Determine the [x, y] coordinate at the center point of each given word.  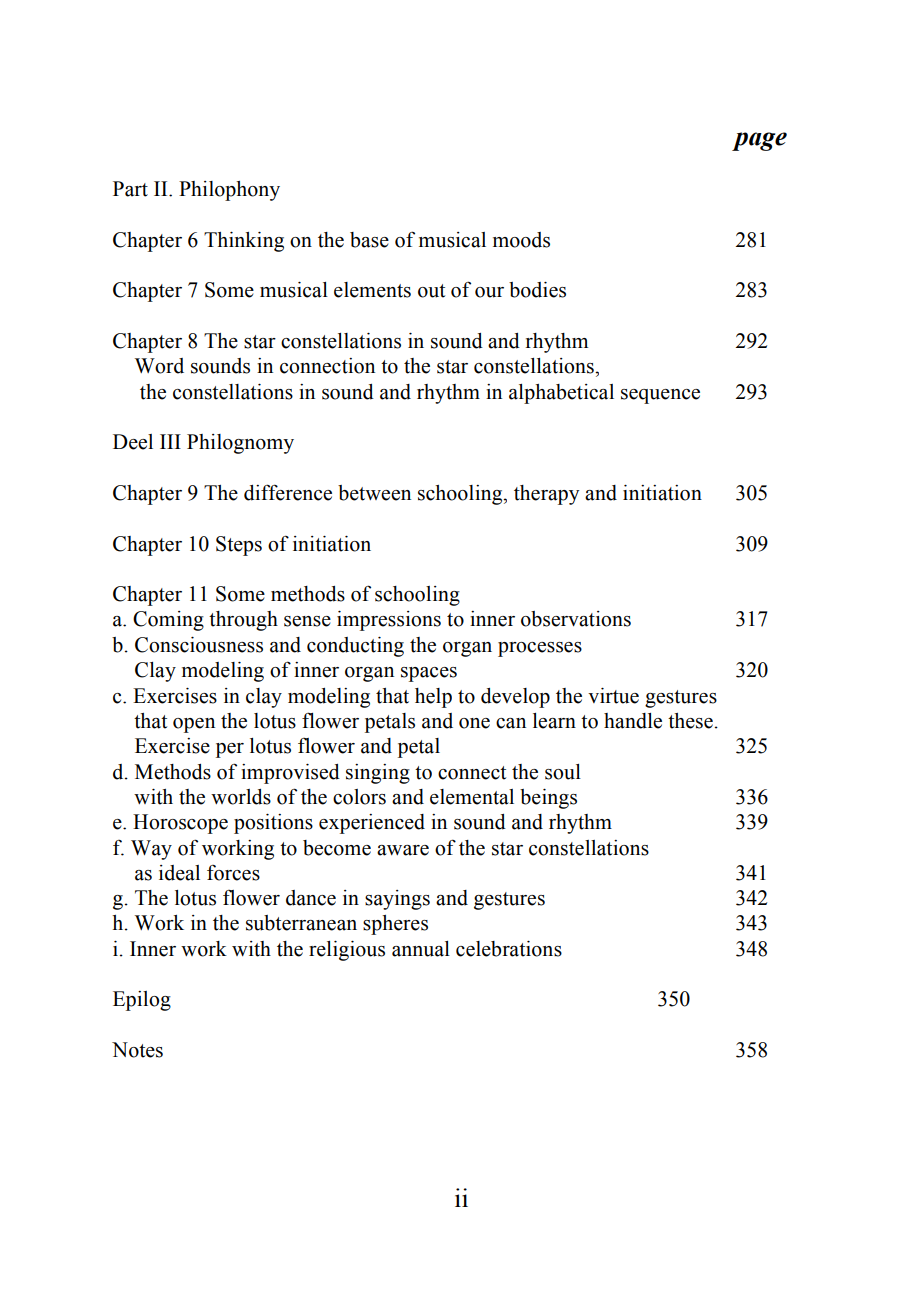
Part [130, 189]
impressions [389, 621]
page [759, 141]
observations [576, 619]
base [369, 240]
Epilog [142, 1001]
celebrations [509, 949]
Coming [168, 621]
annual [421, 949]
